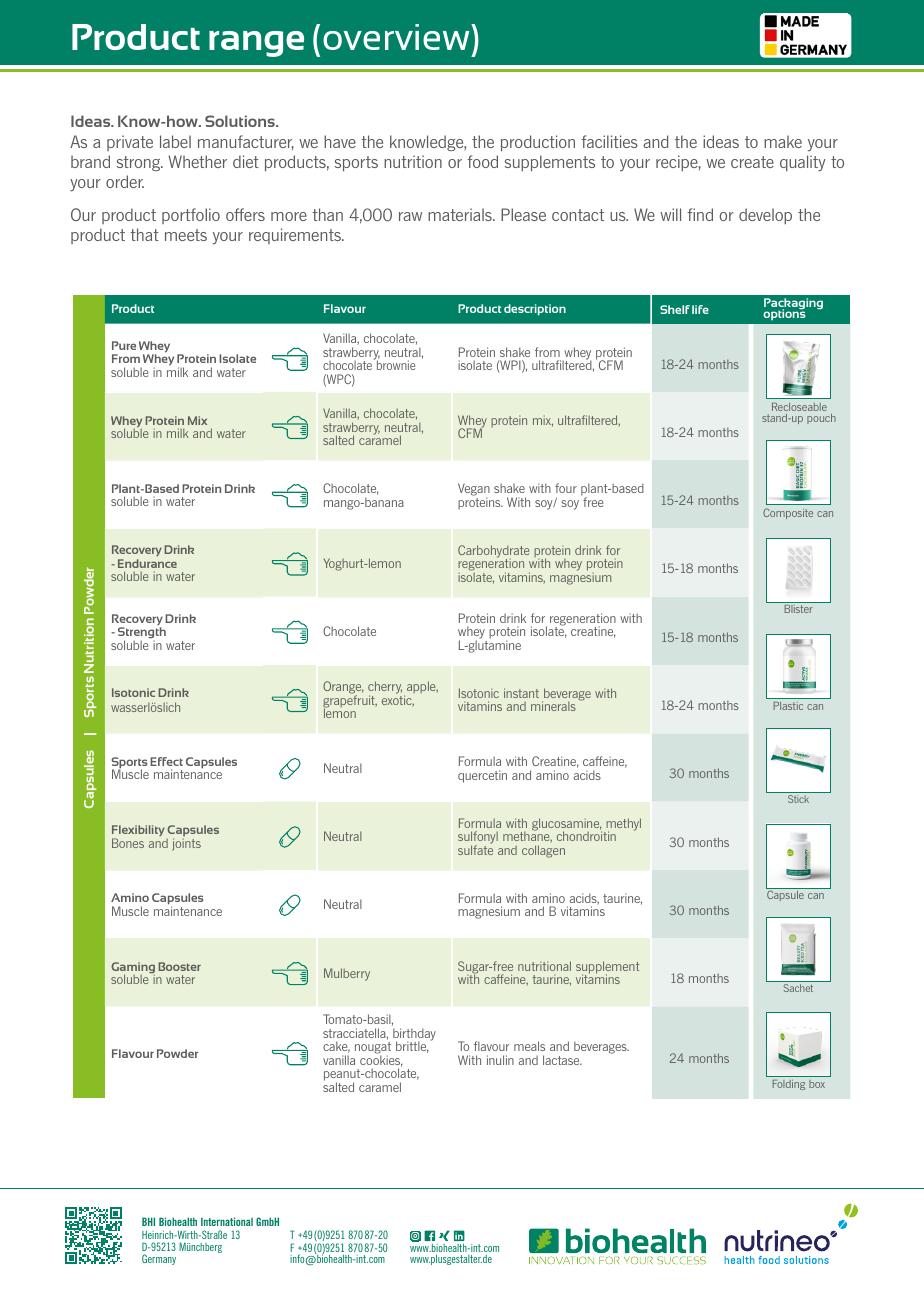 This screenshot has width=924, height=1308. Describe the element at coordinates (798, 799) in the screenshot. I see `Stick` at that location.
